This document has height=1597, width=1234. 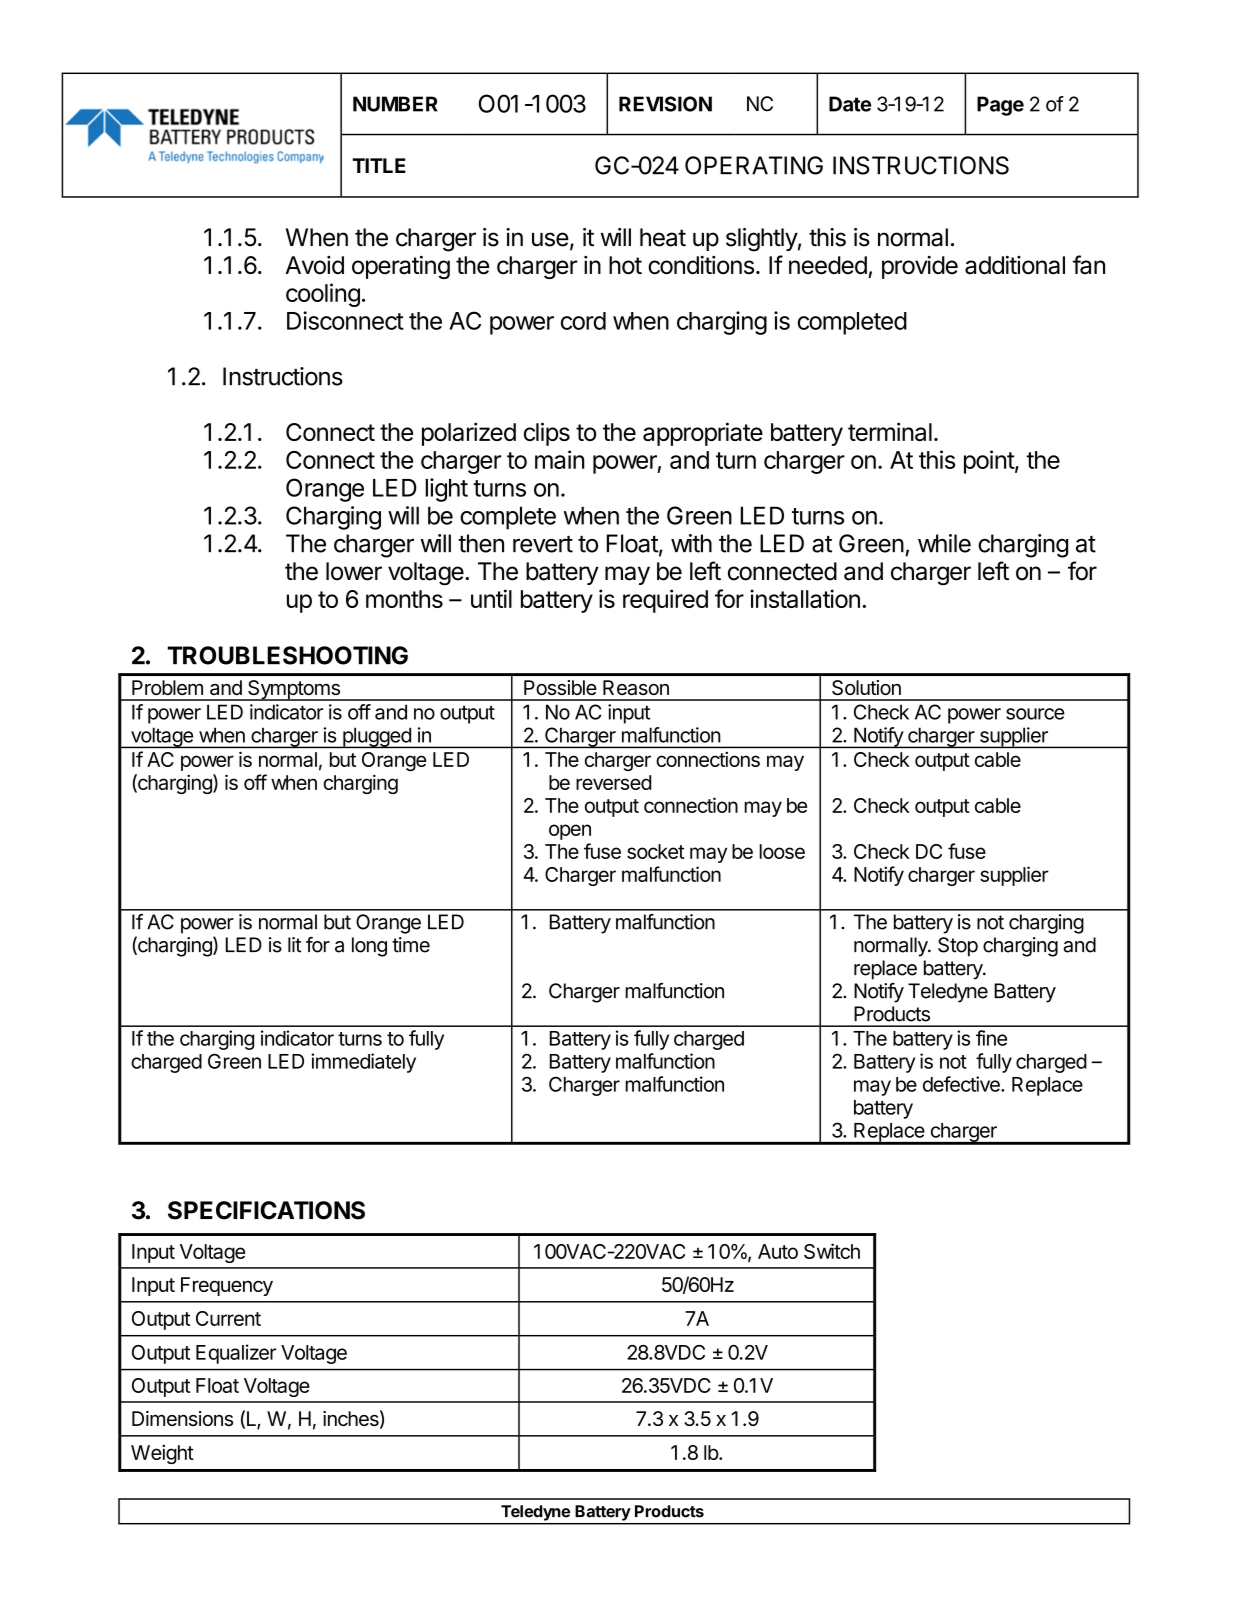 What do you see at coordinates (944, 543) in the document?
I see `while` at bounding box center [944, 543].
